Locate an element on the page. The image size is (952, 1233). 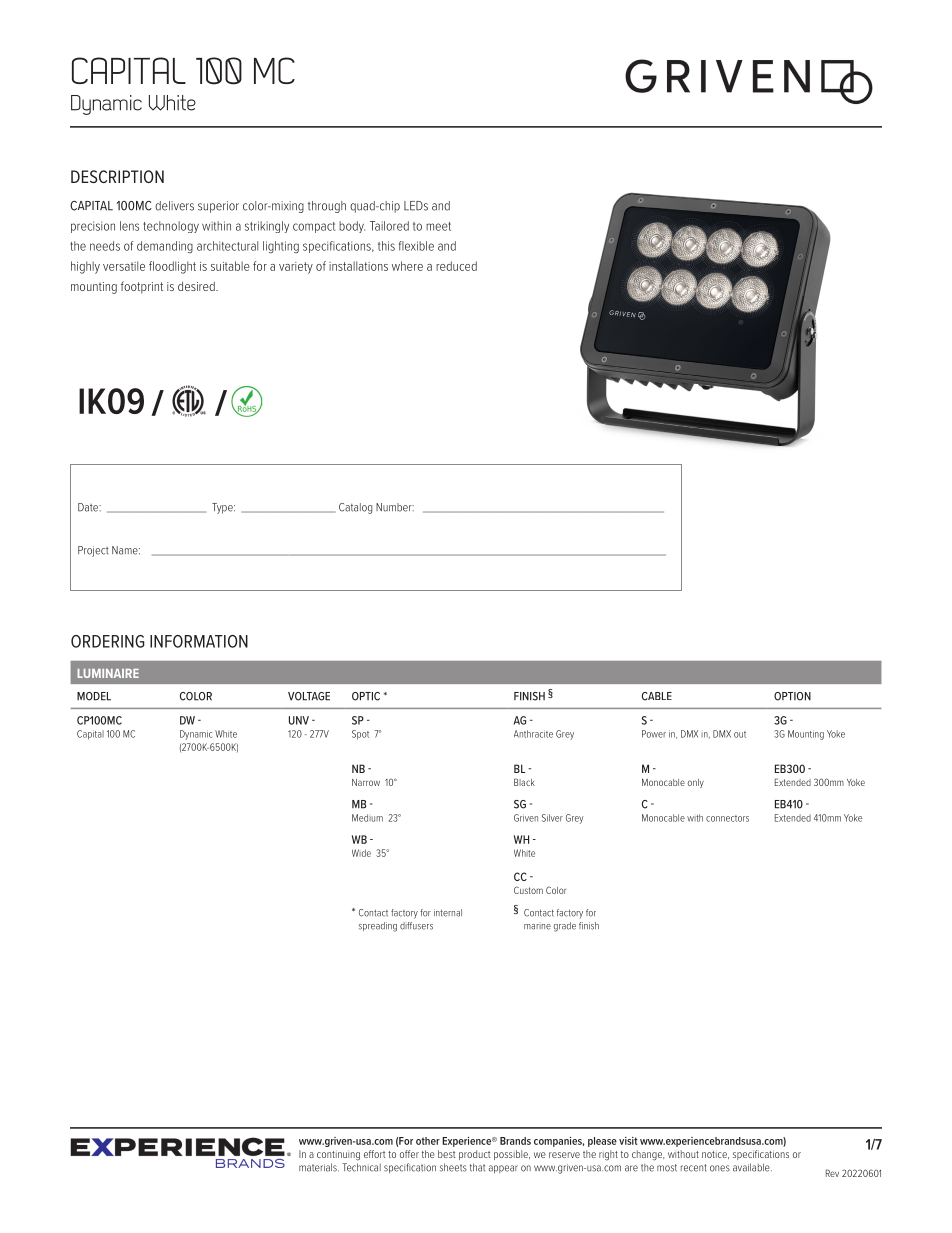
Number is located at coordinates (395, 507).
